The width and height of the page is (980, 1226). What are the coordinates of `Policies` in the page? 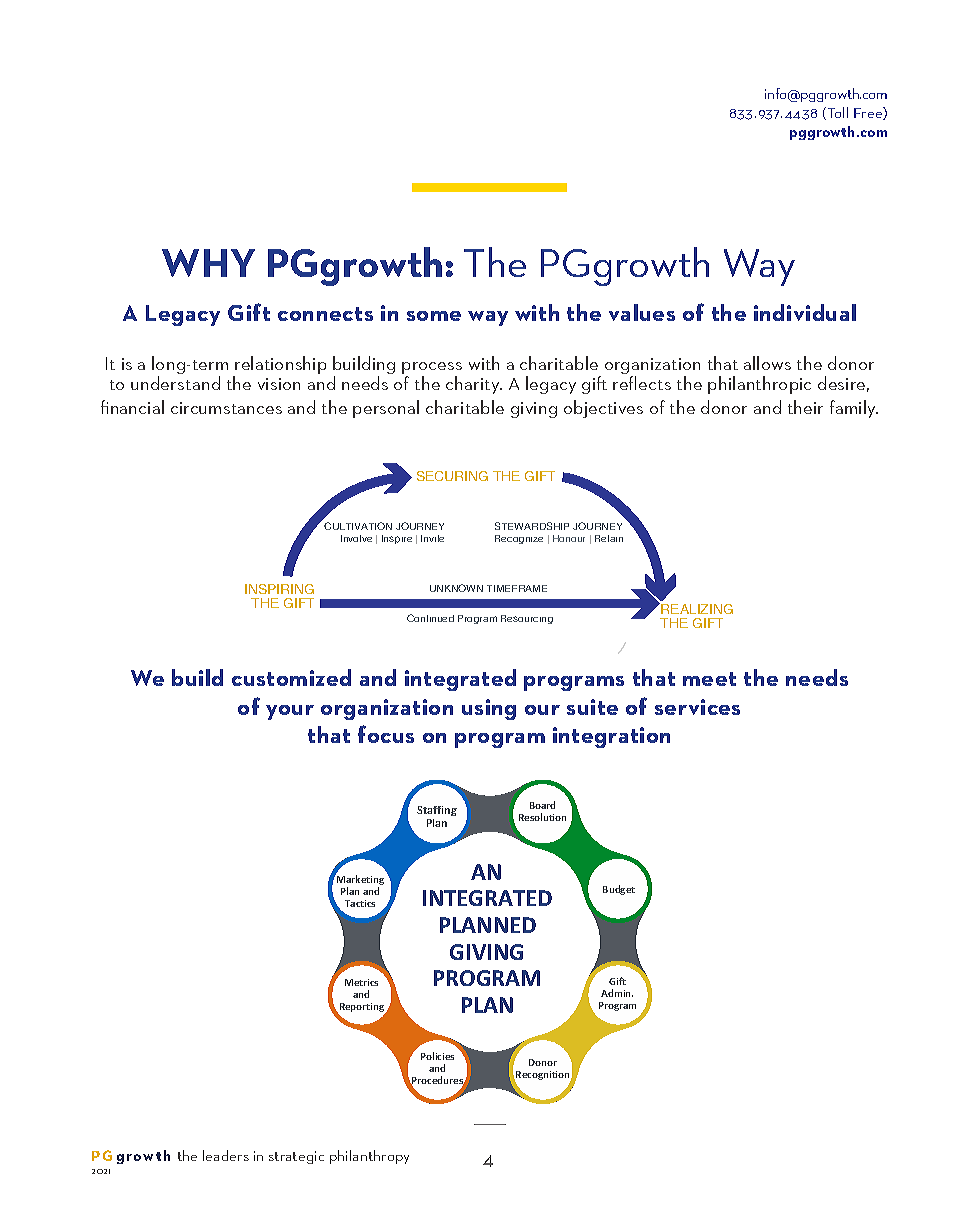 It's located at (437, 1056).
